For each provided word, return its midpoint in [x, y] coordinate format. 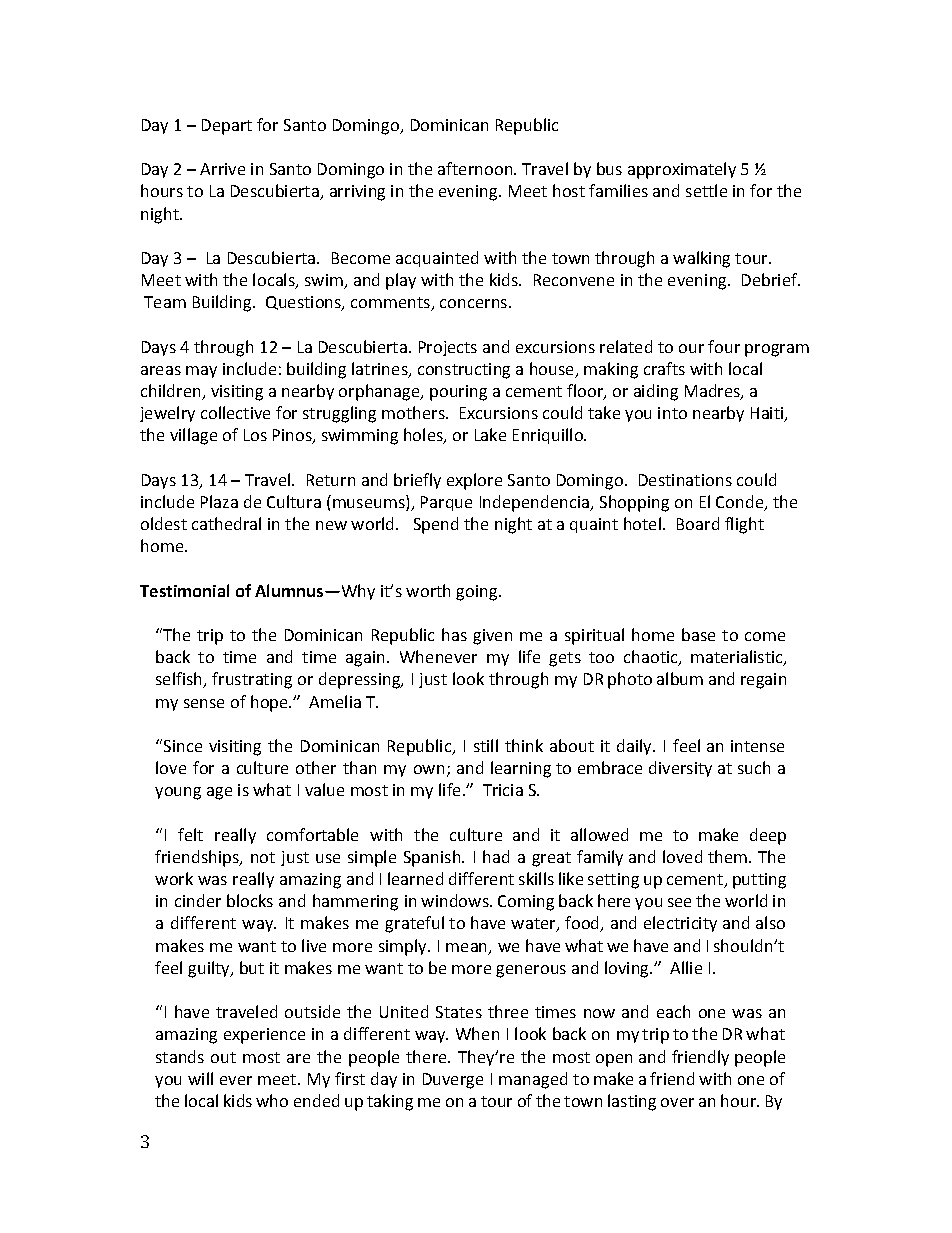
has [454, 634]
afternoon [475, 168]
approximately [682, 170]
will [200, 1078]
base [698, 634]
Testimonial [184, 590]
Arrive [222, 169]
